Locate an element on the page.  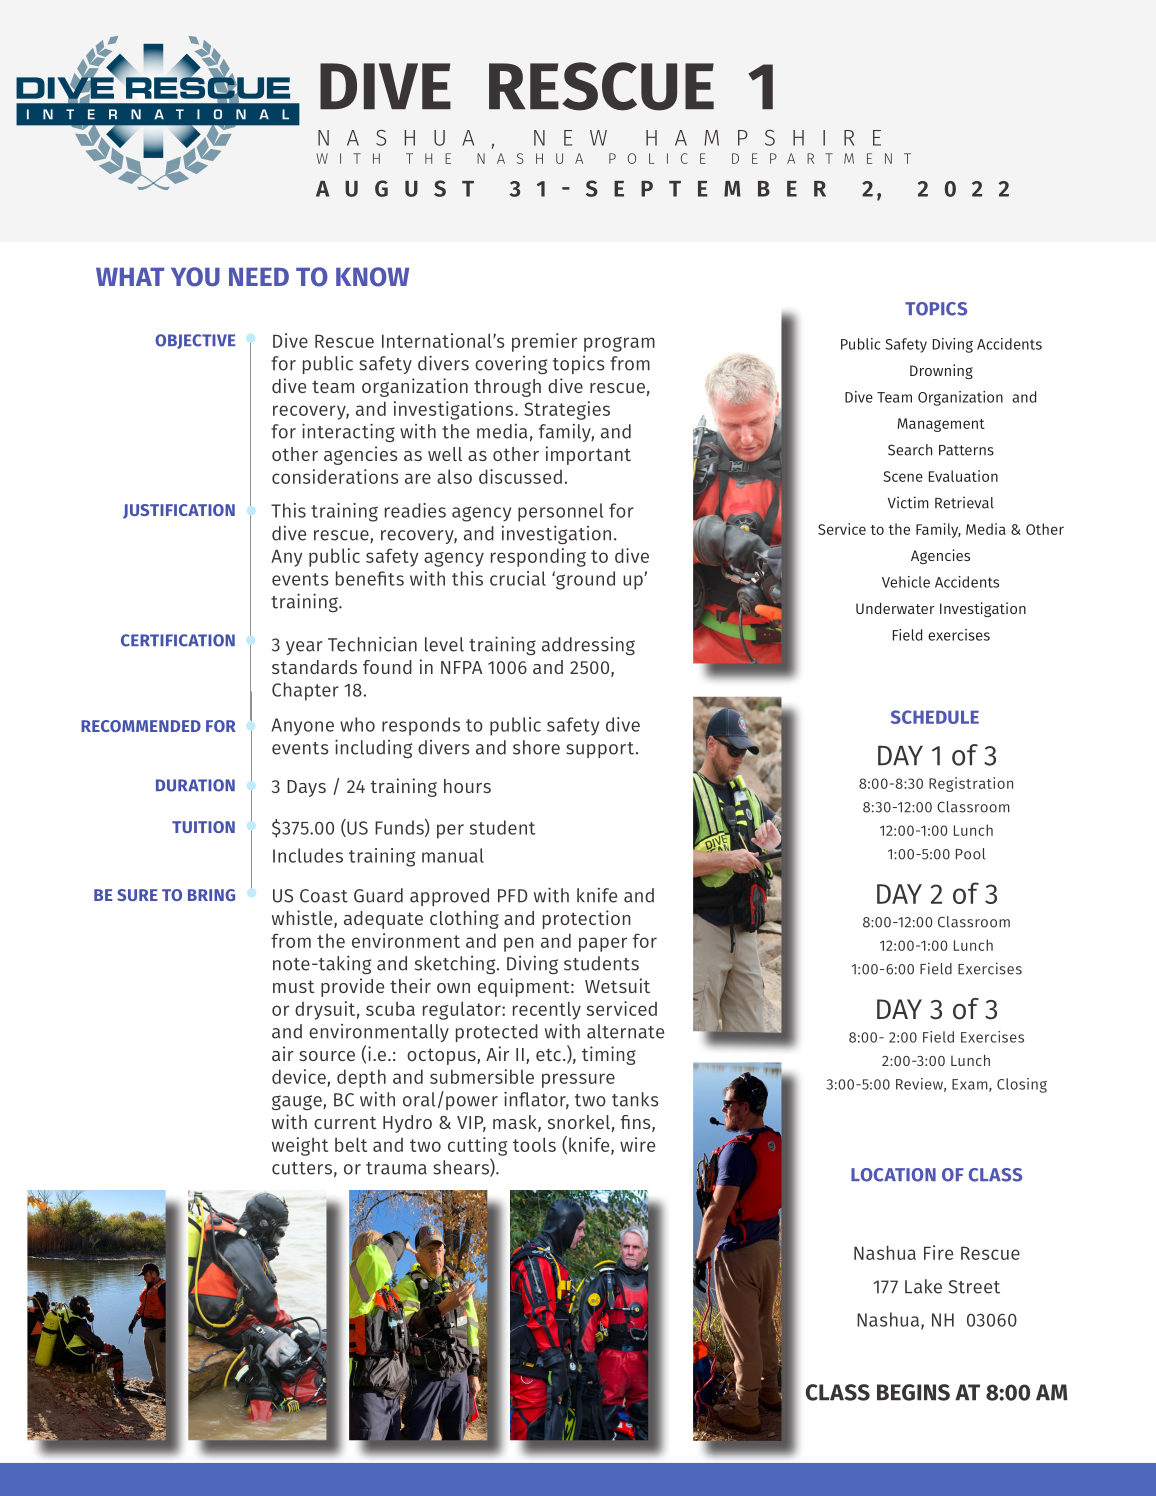
BEGINS is located at coordinates (913, 1392).
